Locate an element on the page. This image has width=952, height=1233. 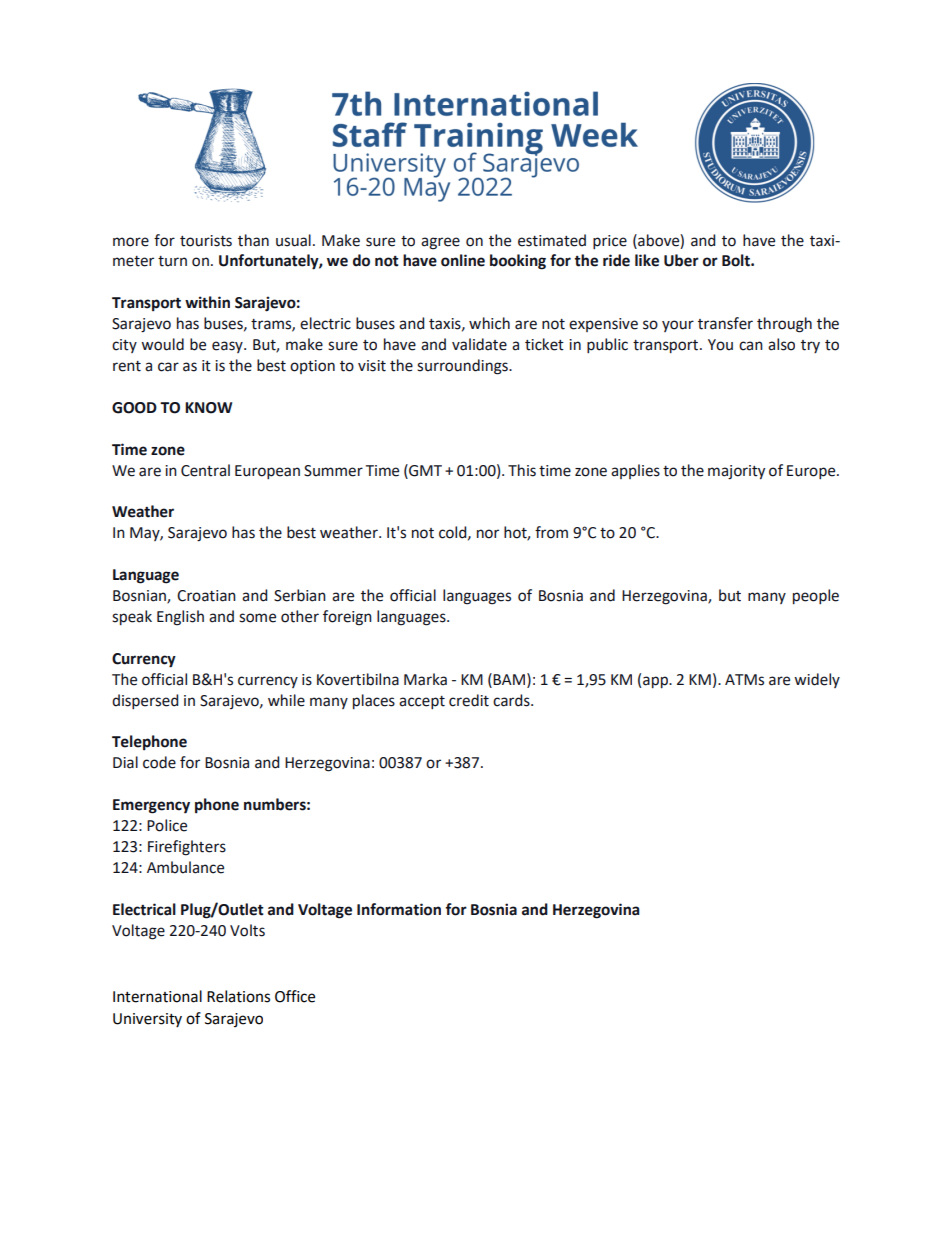
widely is located at coordinates (817, 680).
